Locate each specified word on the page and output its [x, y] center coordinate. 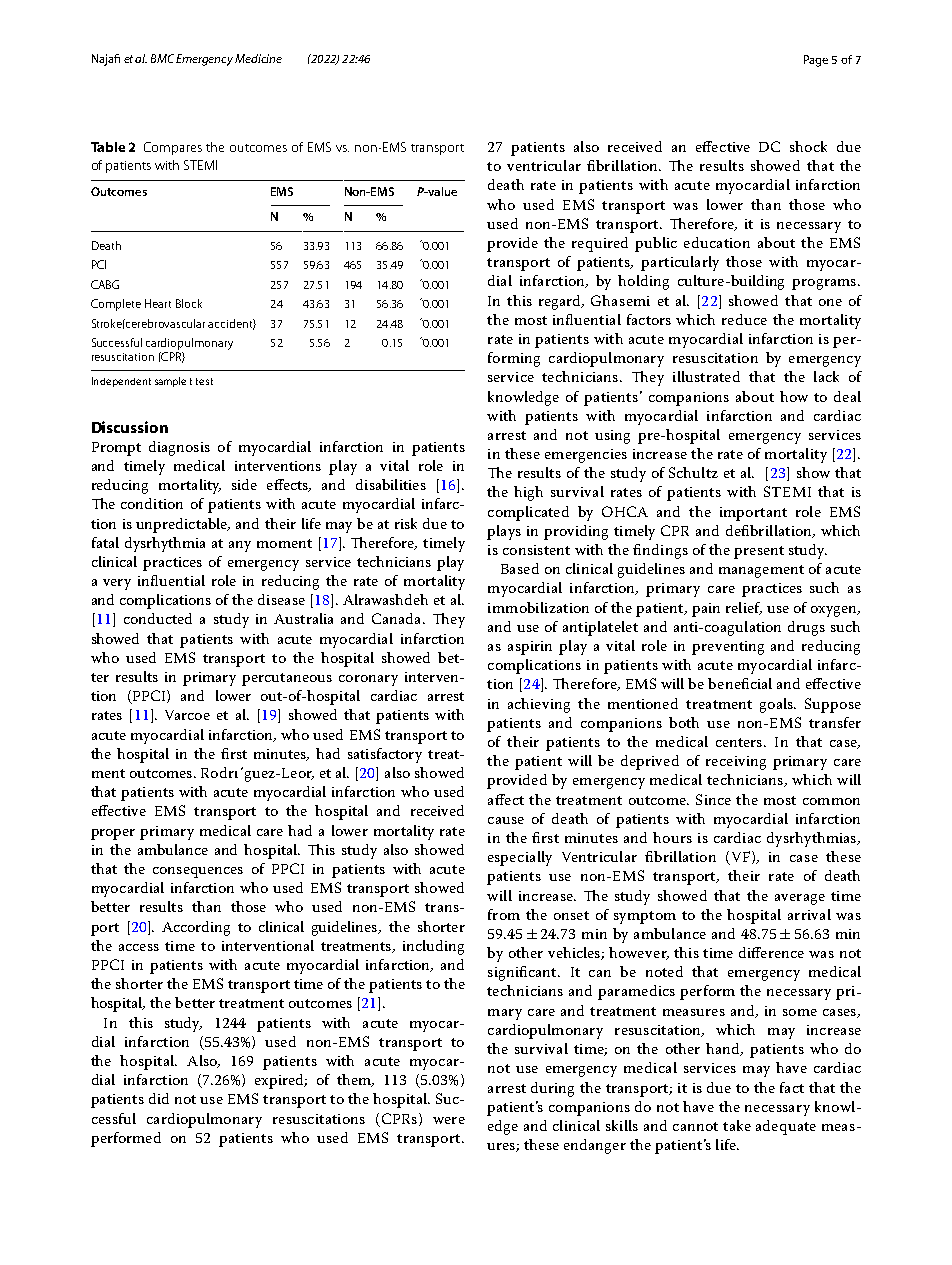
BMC [162, 58]
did [159, 1098]
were [449, 1120]
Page [816, 61]
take [737, 1125]
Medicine [258, 58]
